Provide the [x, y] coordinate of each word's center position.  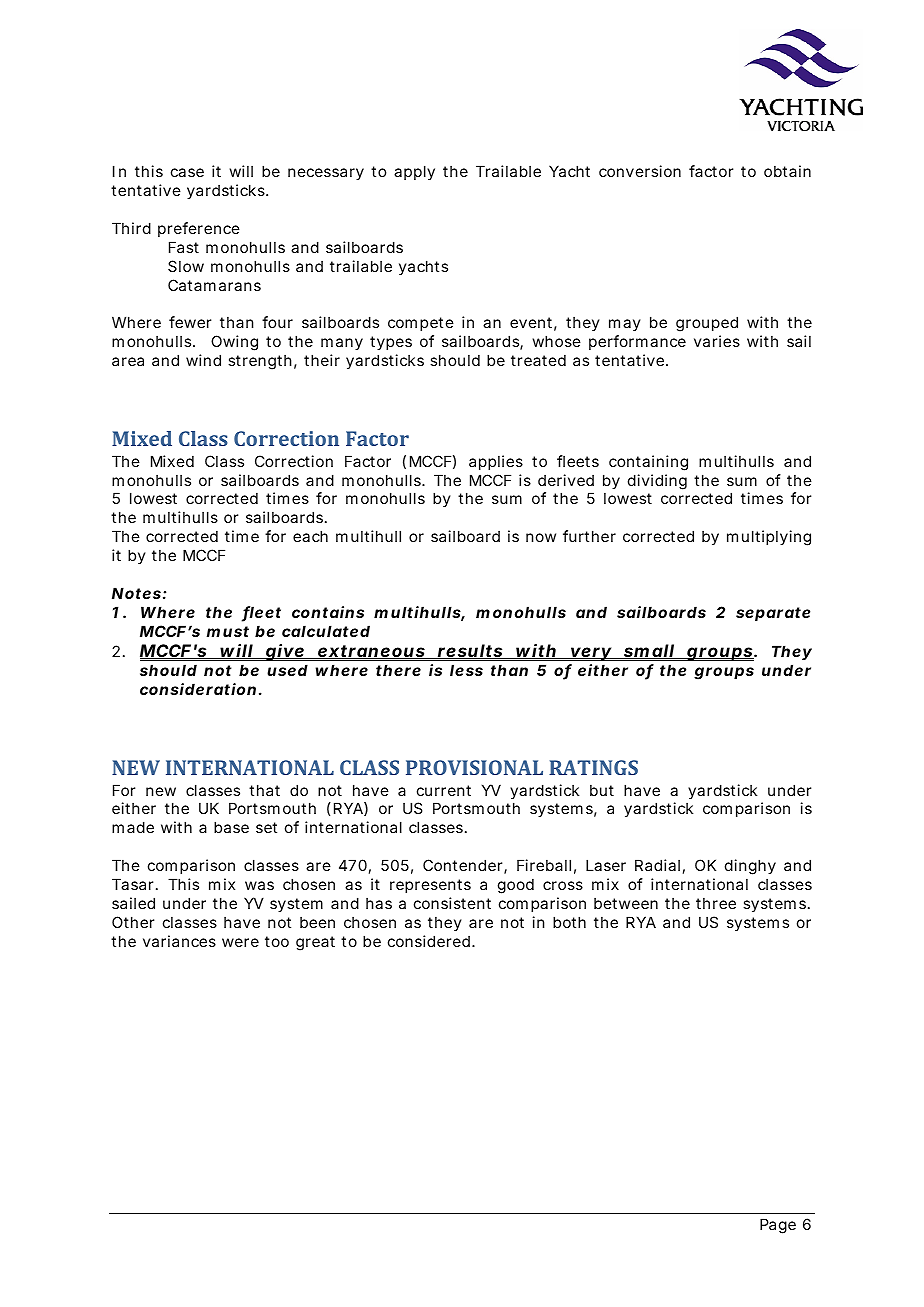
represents [430, 886]
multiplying [769, 538]
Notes [136, 593]
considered [429, 941]
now [541, 537]
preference [199, 229]
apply [414, 172]
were [240, 942]
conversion [640, 171]
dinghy [750, 867]
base [231, 827]
